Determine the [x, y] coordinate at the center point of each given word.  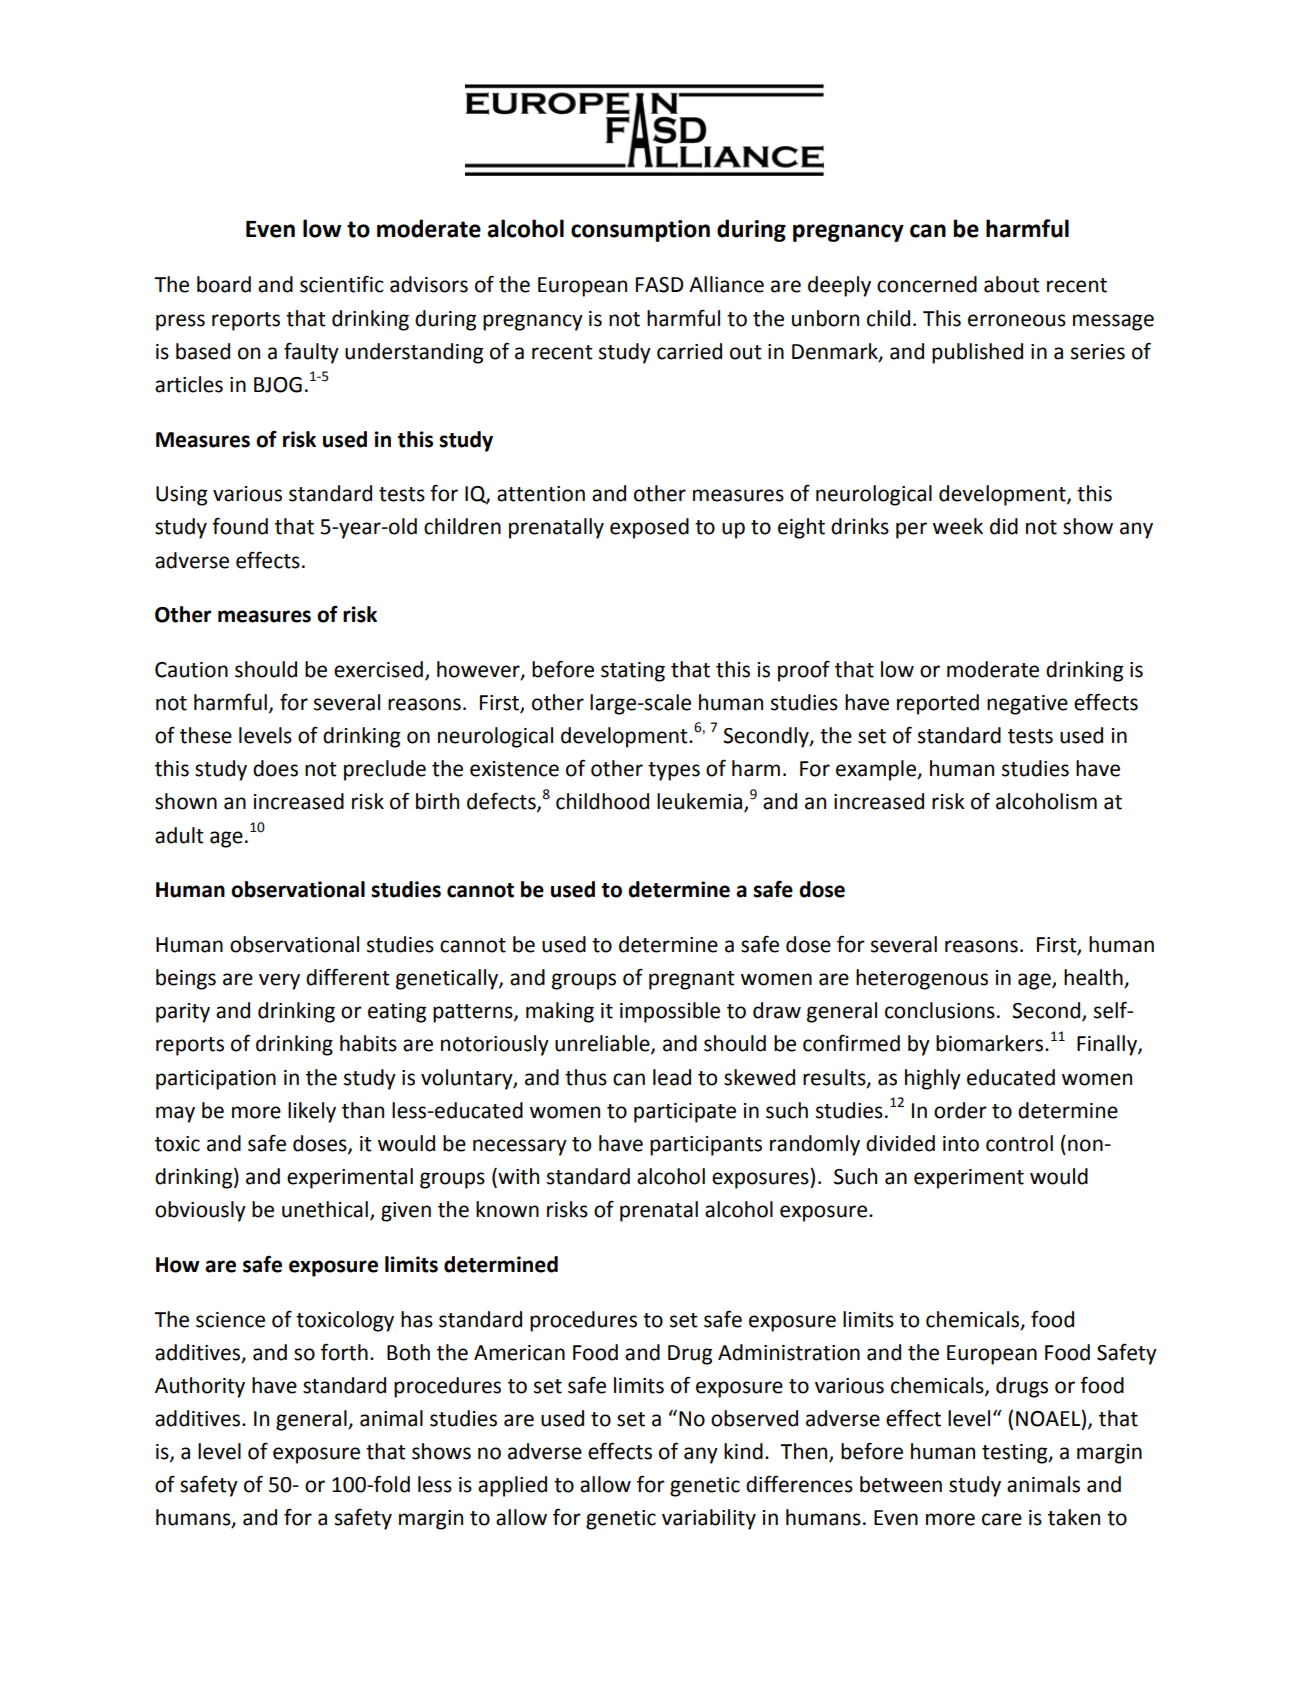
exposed [649, 528]
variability [709, 1519]
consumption [640, 231]
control [1019, 1143]
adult [179, 835]
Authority [200, 1387]
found [240, 526]
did [1004, 526]
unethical [325, 1209]
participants [706, 1146]
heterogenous [922, 979]
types [674, 771]
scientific [342, 284]
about [1012, 284]
